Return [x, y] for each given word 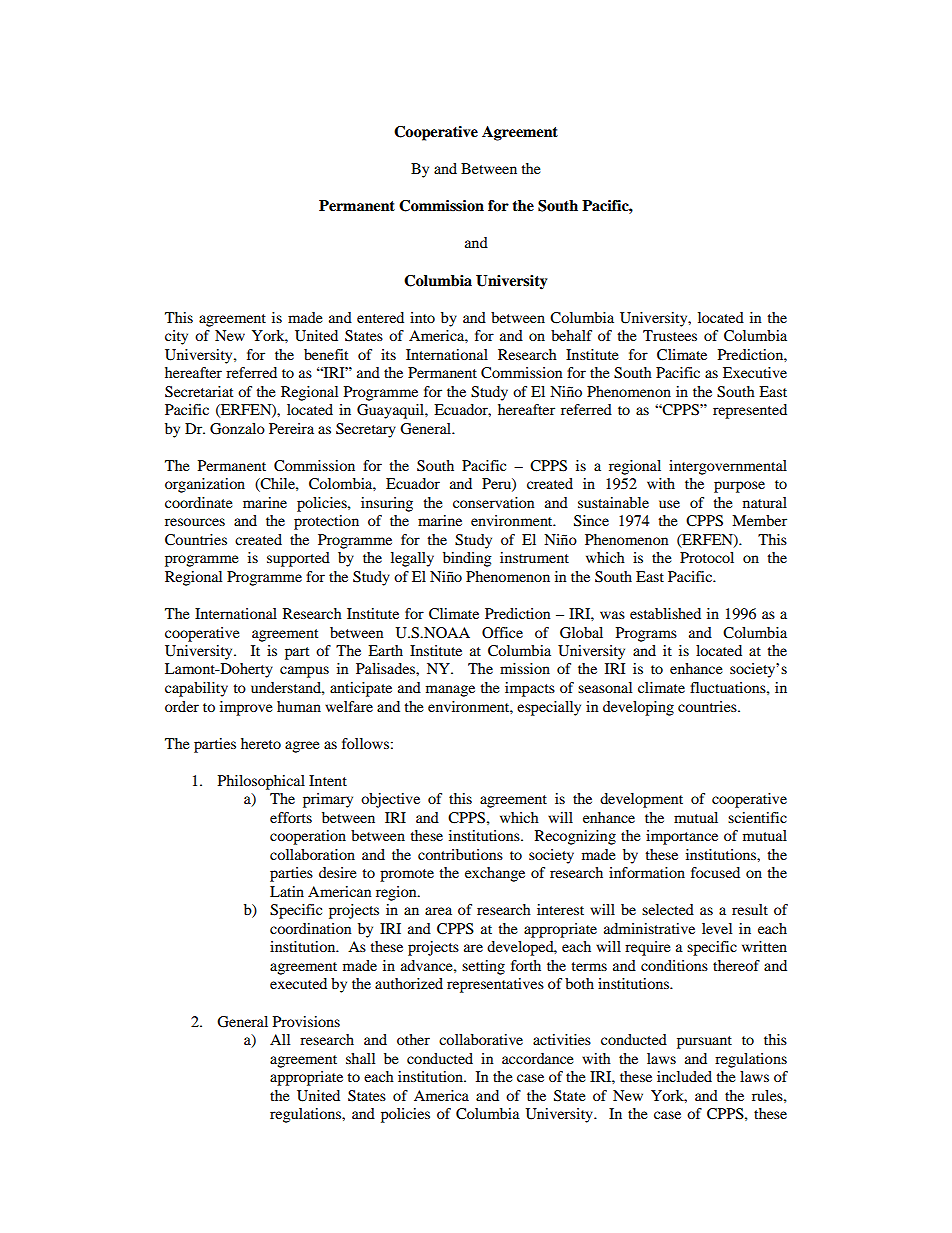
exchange [495, 874]
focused [715, 872]
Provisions [306, 1021]
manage [450, 691]
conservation [493, 502]
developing [638, 708]
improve [246, 708]
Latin [287, 891]
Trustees [670, 335]
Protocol [707, 557]
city [176, 337]
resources [195, 522]
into [422, 317]
